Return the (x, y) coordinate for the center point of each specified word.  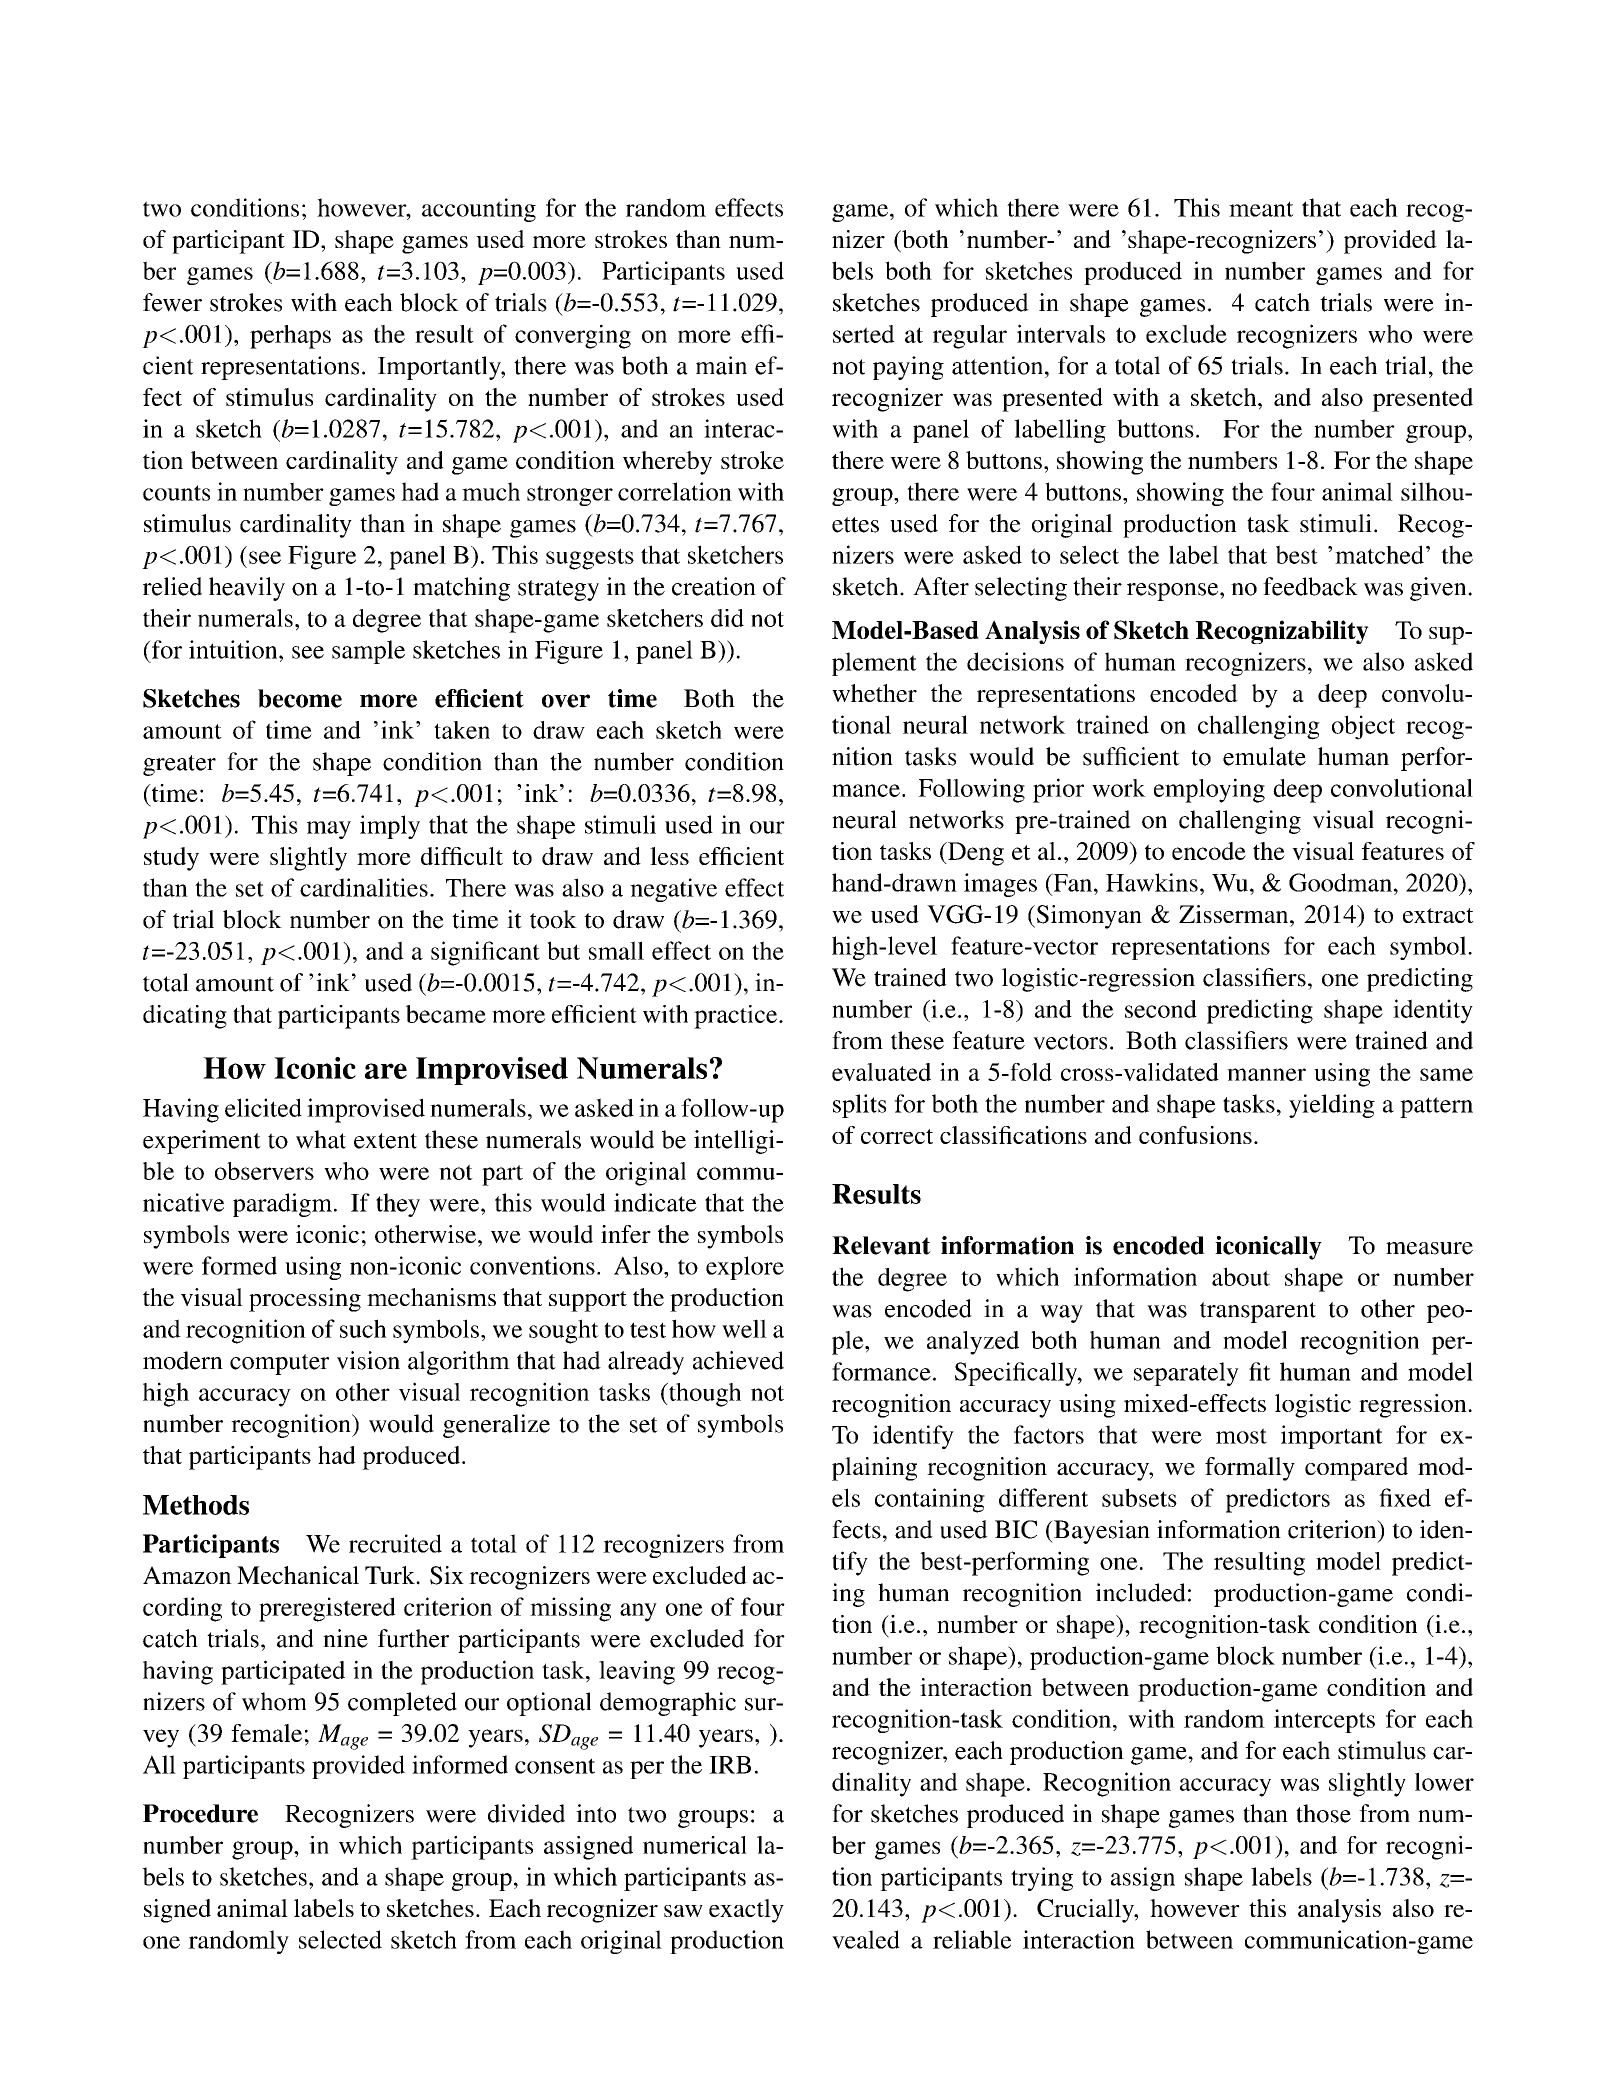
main (721, 365)
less (669, 856)
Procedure (200, 1813)
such (363, 1328)
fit (1260, 1371)
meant (1261, 209)
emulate (1264, 756)
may (329, 830)
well (744, 1328)
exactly (746, 1911)
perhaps (290, 337)
